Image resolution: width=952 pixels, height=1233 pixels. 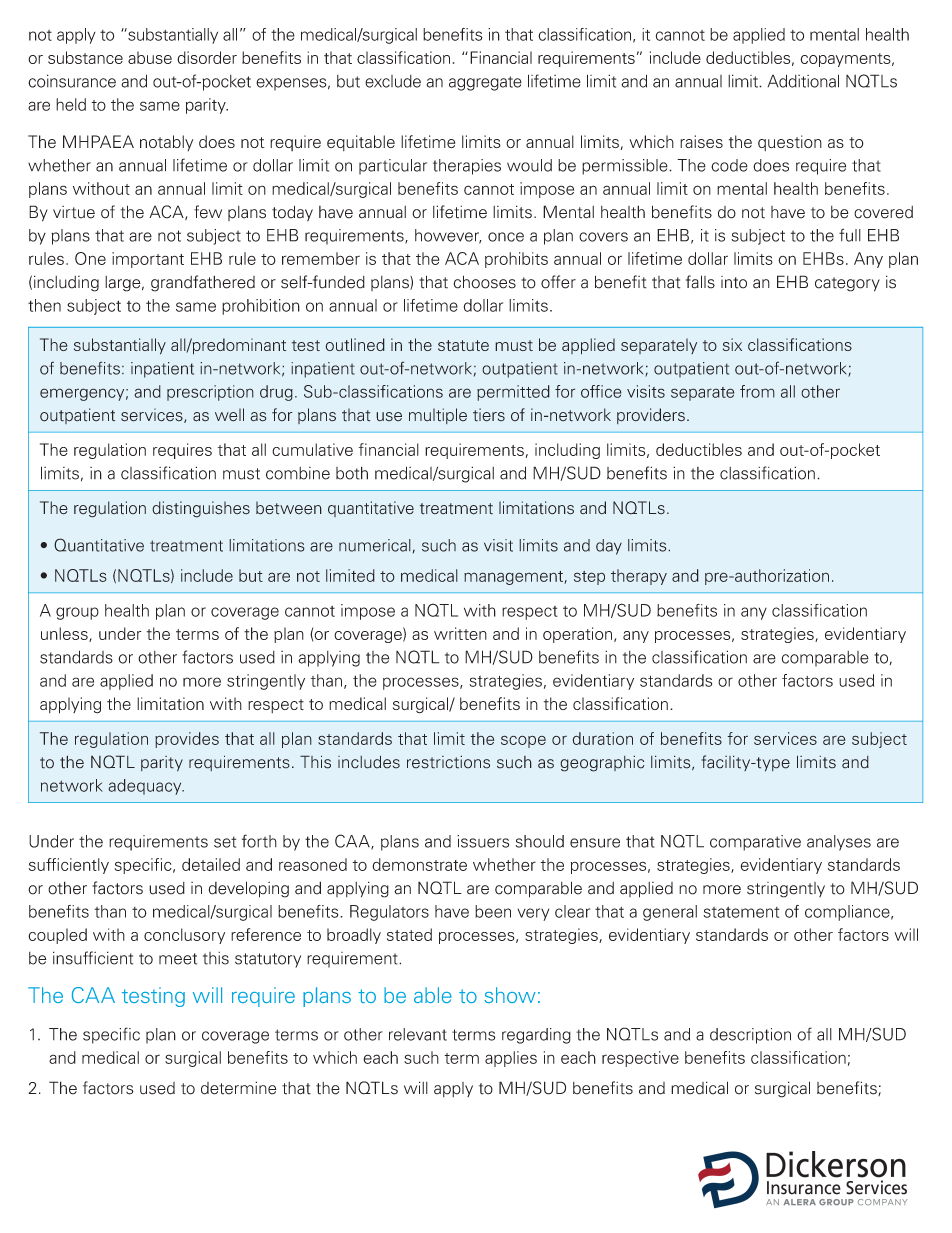 I want to click on aggregate, so click(x=485, y=83).
